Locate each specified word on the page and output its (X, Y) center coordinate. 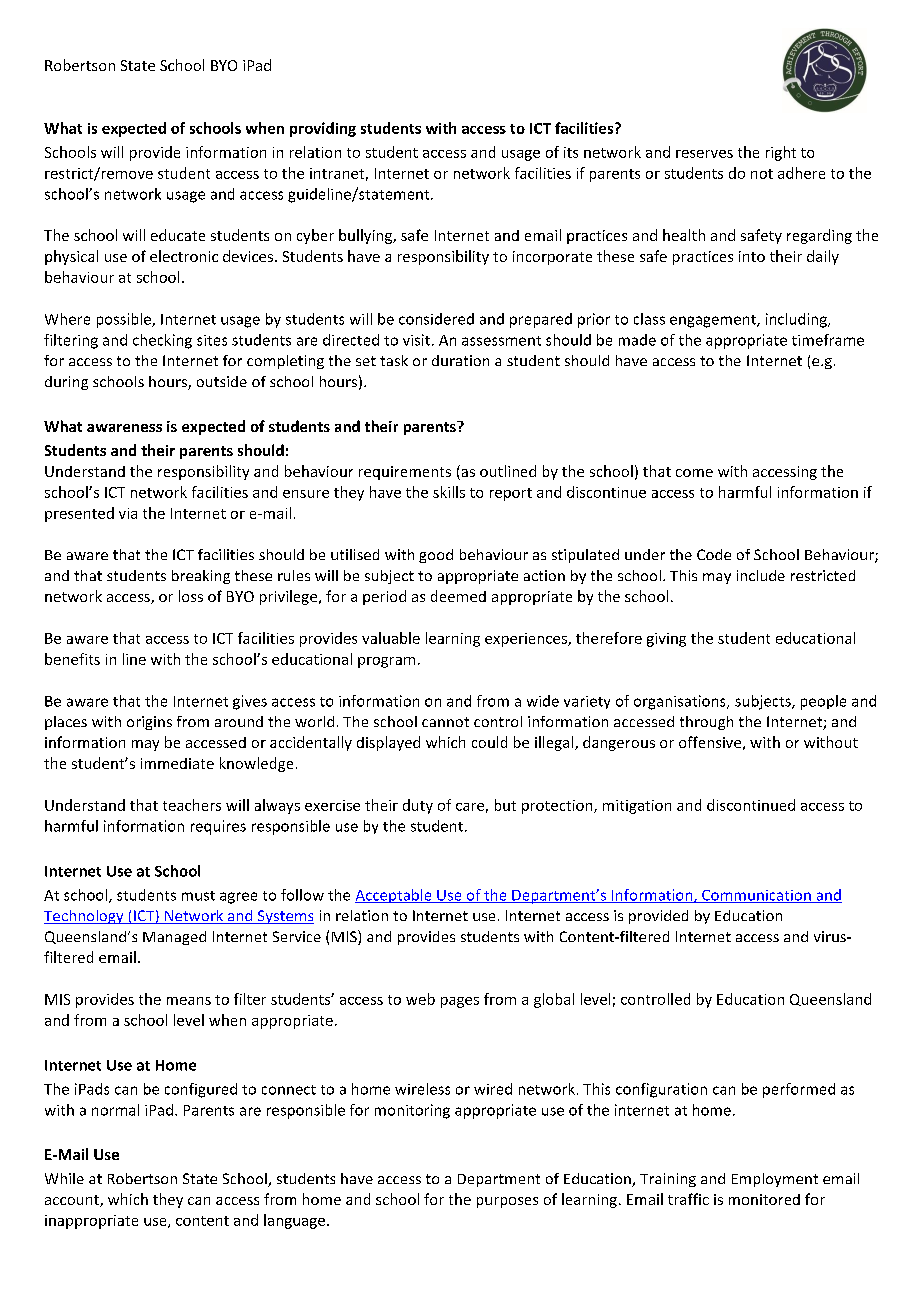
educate (178, 235)
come (694, 473)
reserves (704, 154)
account (73, 1201)
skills (449, 492)
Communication (756, 896)
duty (418, 806)
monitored (764, 1199)
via (128, 513)
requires (218, 827)
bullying (367, 236)
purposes (507, 1202)
